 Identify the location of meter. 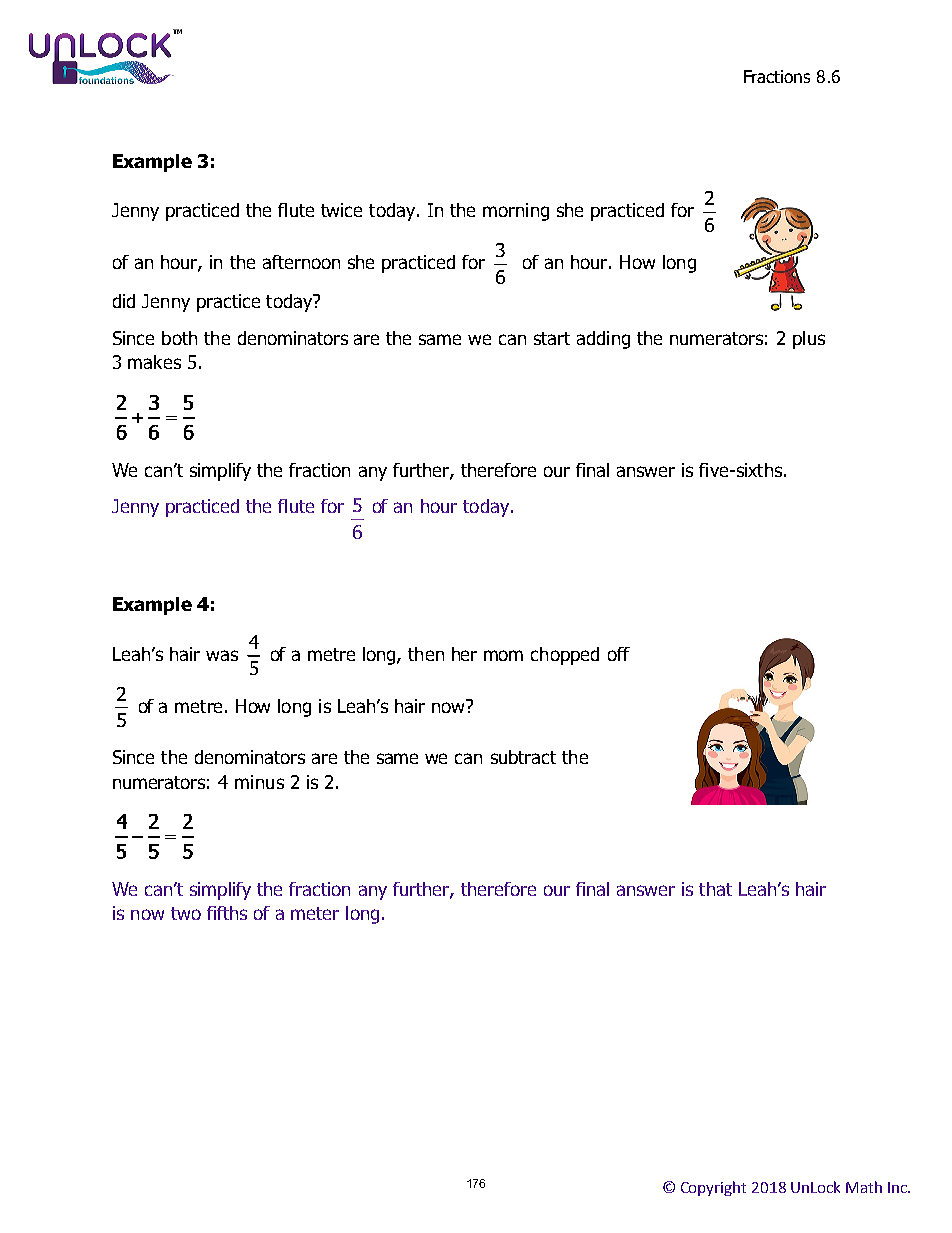
(315, 913).
